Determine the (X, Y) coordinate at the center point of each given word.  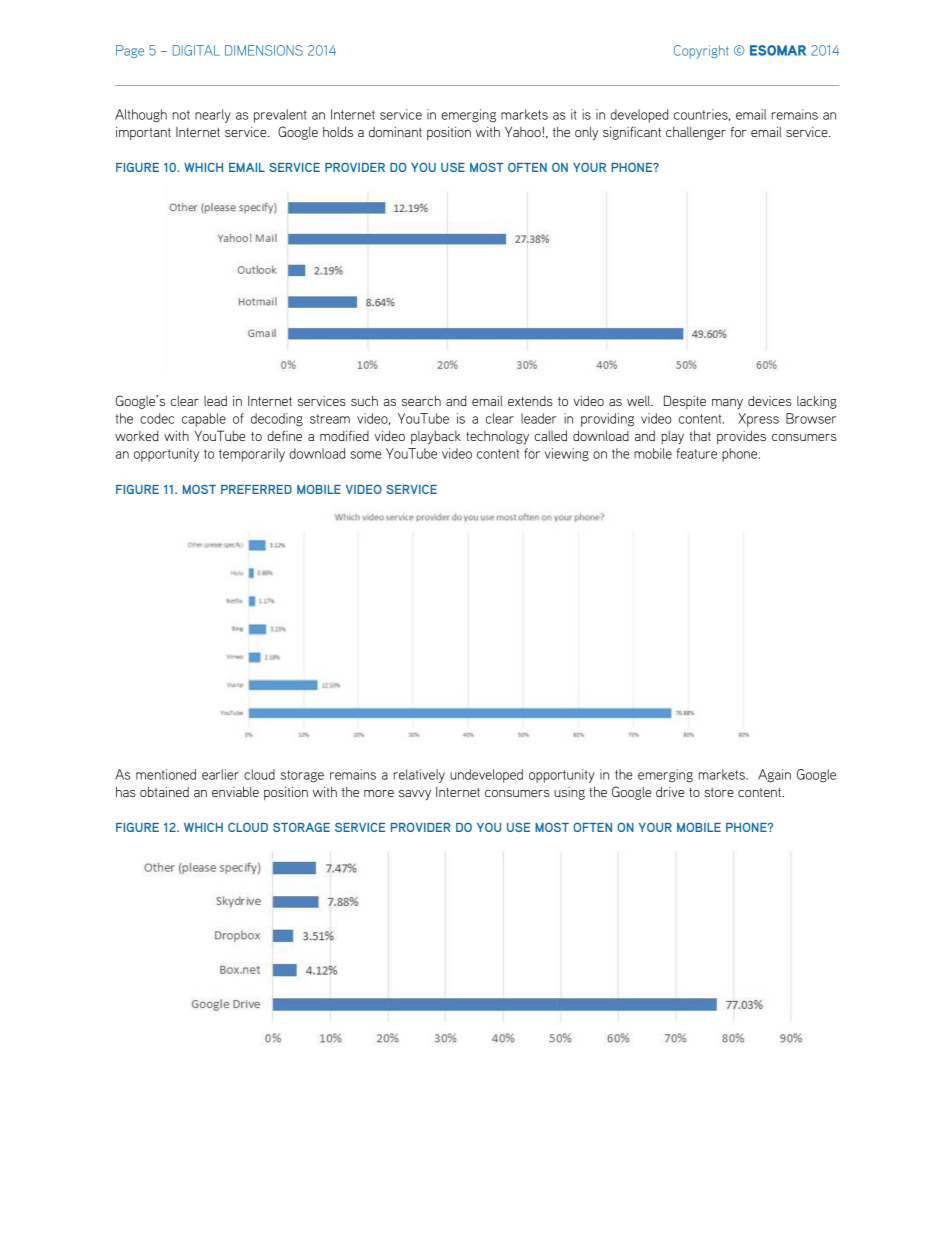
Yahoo (523, 132)
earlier (220, 774)
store (719, 792)
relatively (419, 776)
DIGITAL (196, 50)
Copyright (701, 52)
